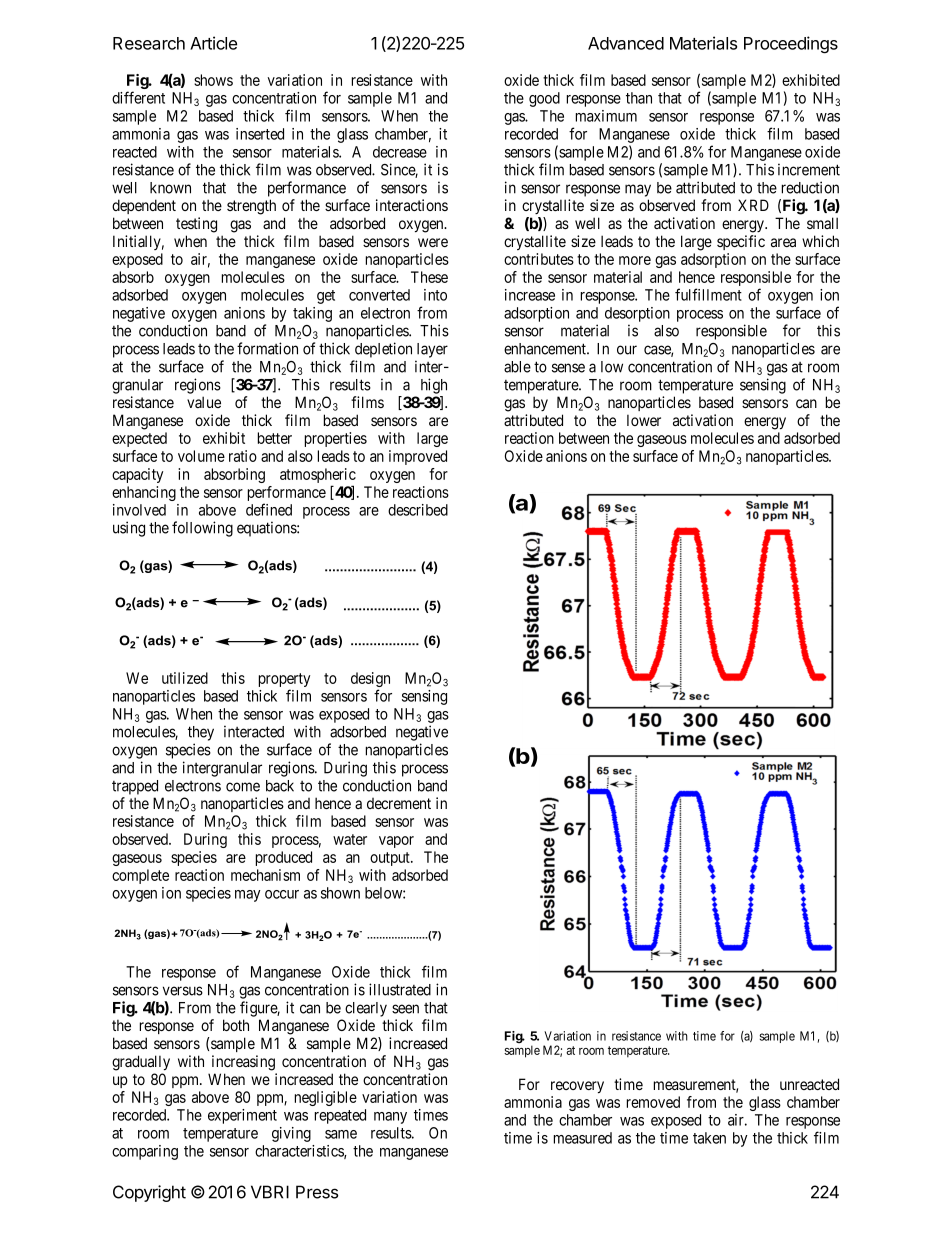 This page has height=1233, width=952. I want to click on utilized, so click(185, 678).
